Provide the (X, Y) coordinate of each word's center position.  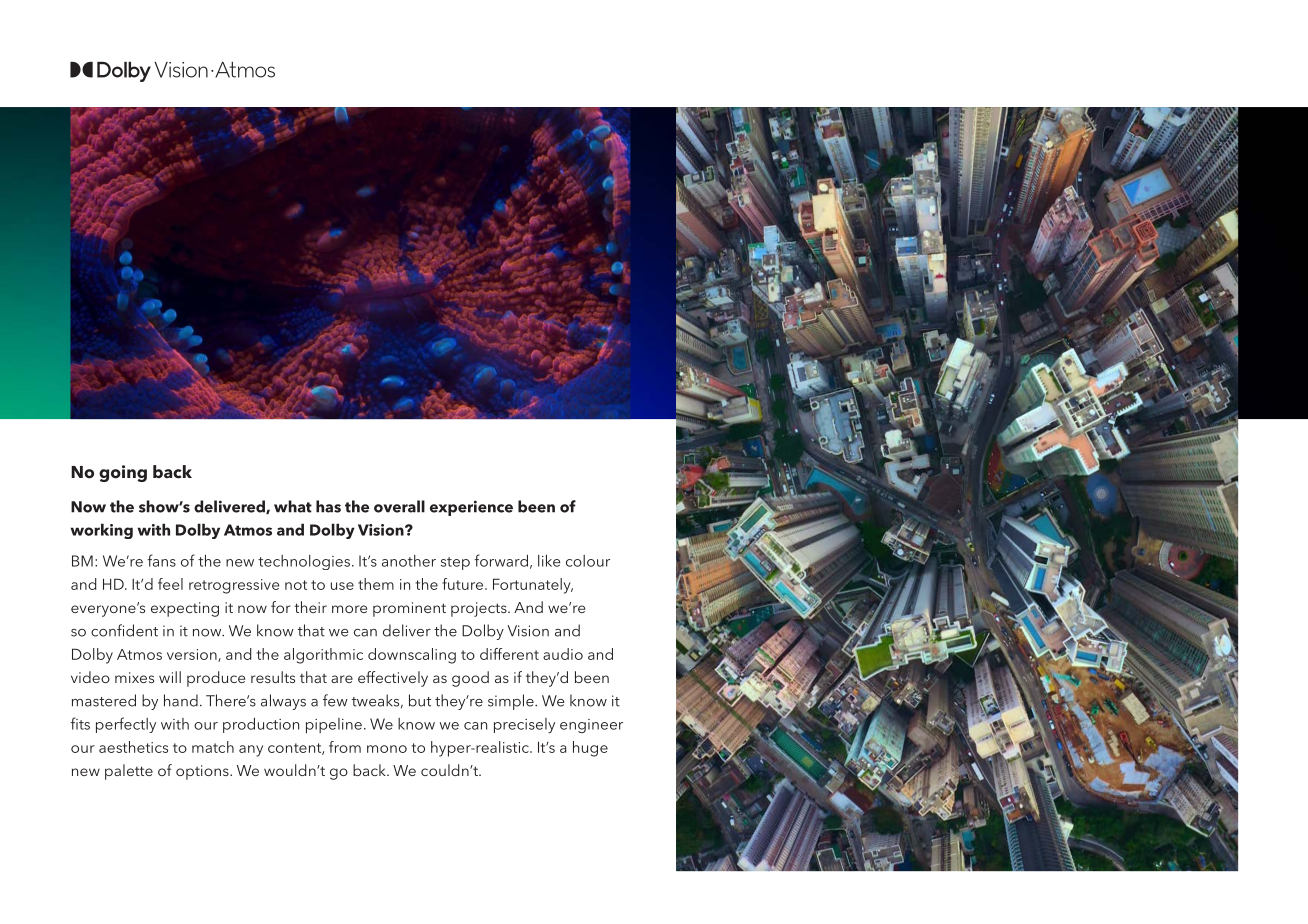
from (345, 747)
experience (471, 508)
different (509, 654)
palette (129, 772)
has (328, 506)
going (123, 473)
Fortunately (533, 586)
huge (590, 749)
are (342, 679)
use (342, 586)
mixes (134, 677)
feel (170, 584)
